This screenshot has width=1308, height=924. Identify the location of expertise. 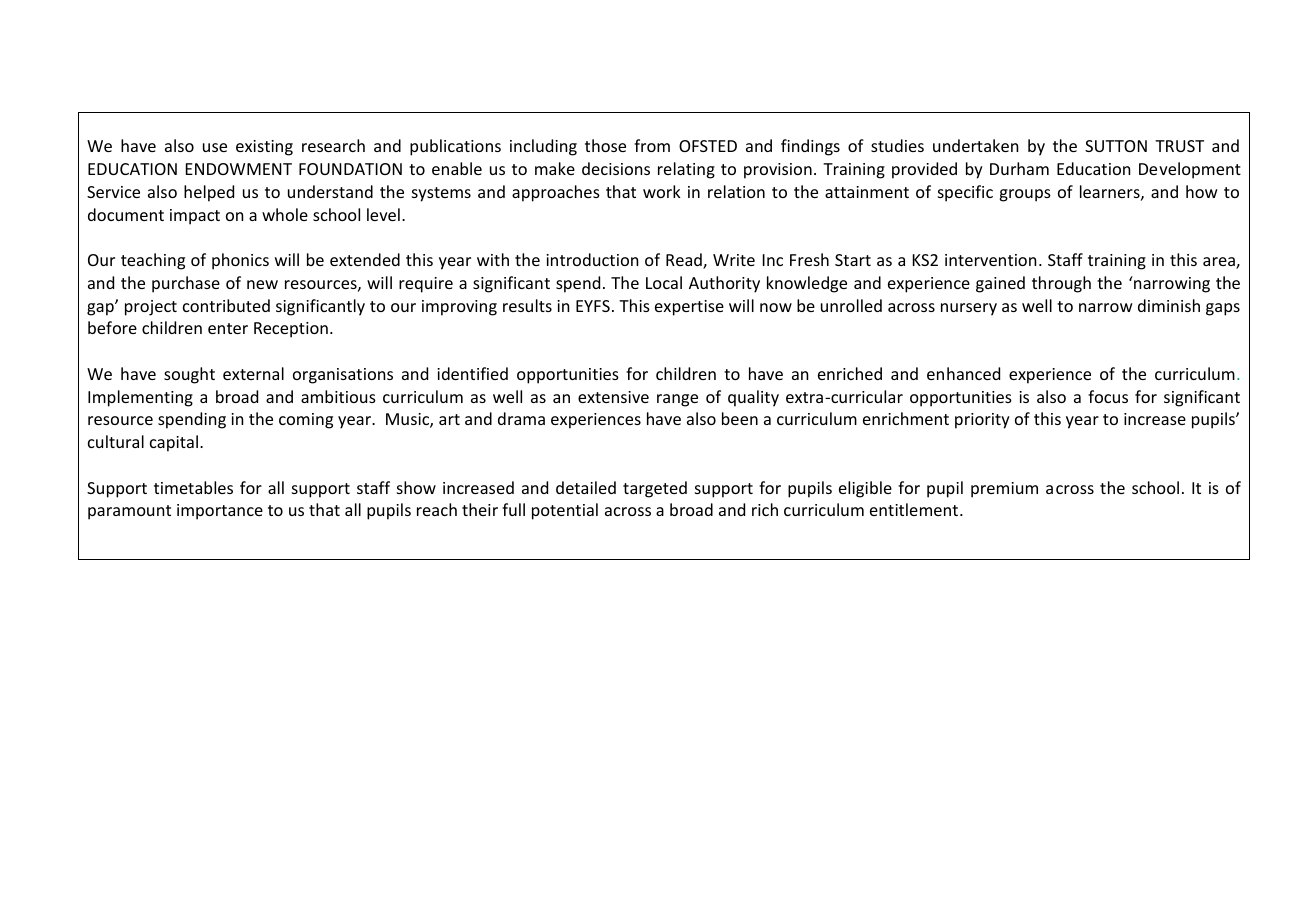
(689, 308).
